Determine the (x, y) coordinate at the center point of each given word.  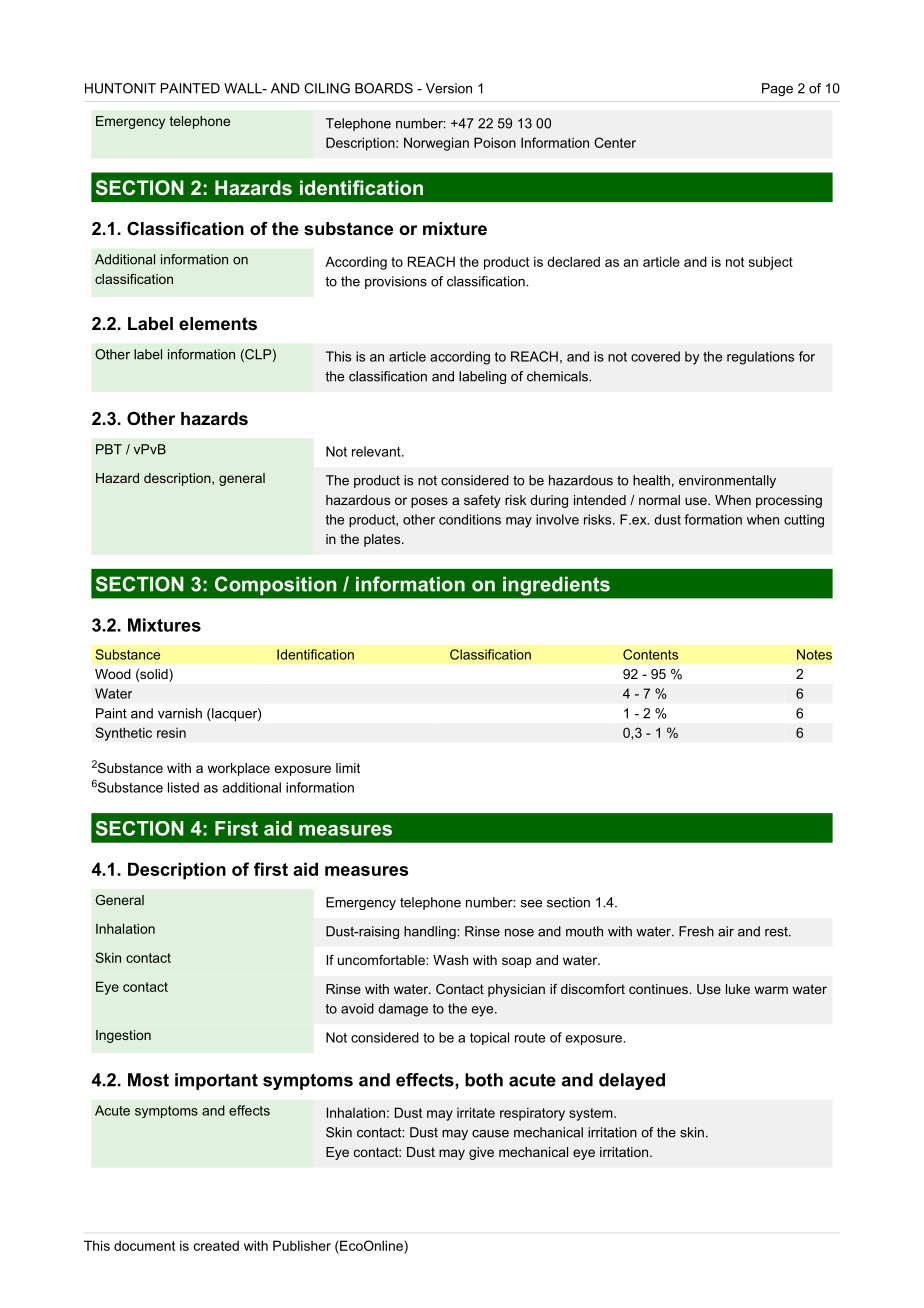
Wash (450, 960)
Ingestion (123, 1036)
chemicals (558, 376)
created (216, 1245)
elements (218, 324)
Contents (650, 654)
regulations (760, 358)
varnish (180, 713)
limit (348, 768)
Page (777, 89)
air (726, 931)
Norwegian (436, 144)
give (481, 1153)
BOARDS (384, 88)
